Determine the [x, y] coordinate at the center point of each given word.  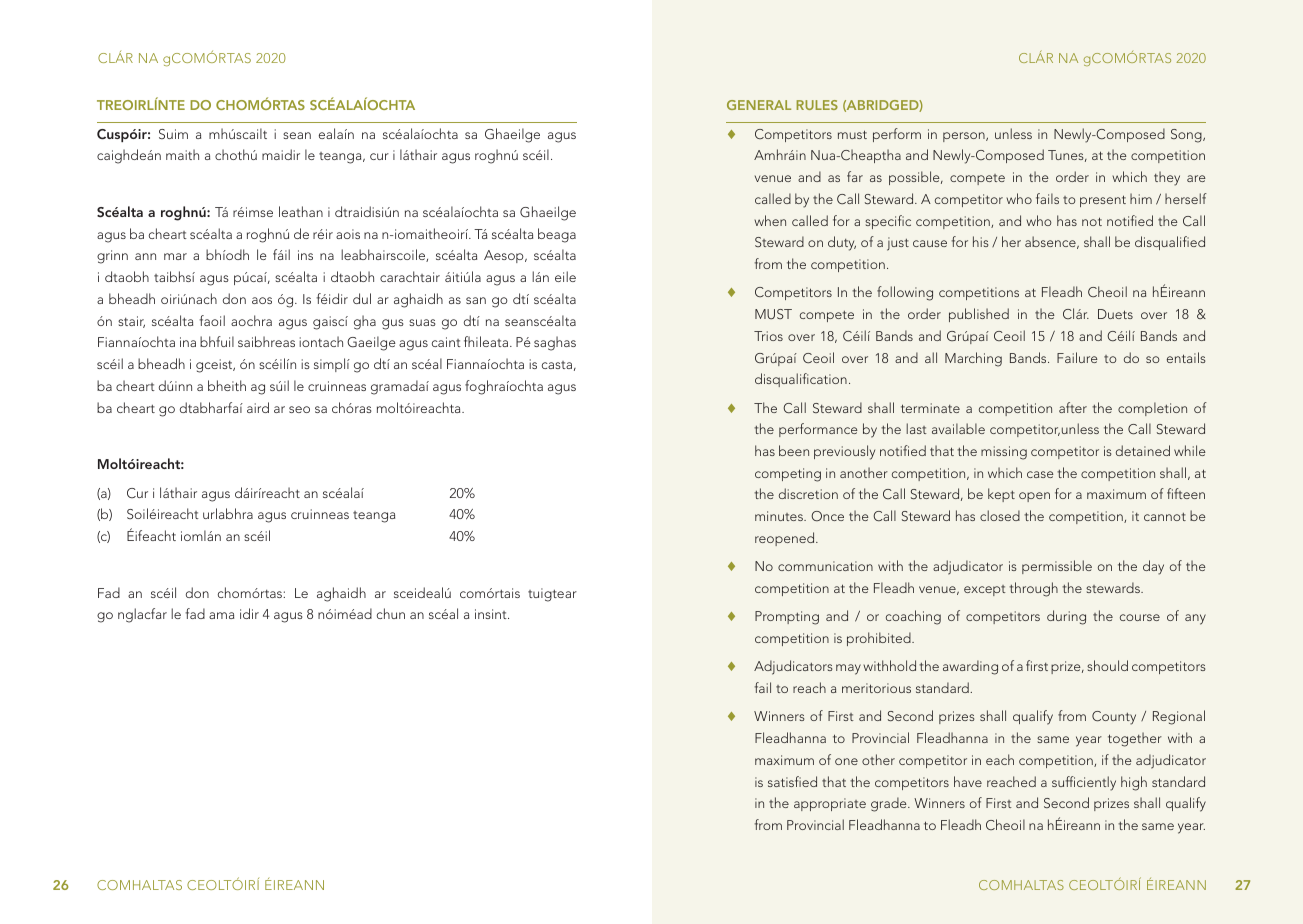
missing [1004, 453]
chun [391, 613]
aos [262, 300]
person [965, 137]
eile [565, 276]
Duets [1115, 314]
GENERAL [759, 105]
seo [299, 409]
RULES [817, 105]
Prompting [787, 618]
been [794, 450]
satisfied [792, 781]
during [1066, 617]
